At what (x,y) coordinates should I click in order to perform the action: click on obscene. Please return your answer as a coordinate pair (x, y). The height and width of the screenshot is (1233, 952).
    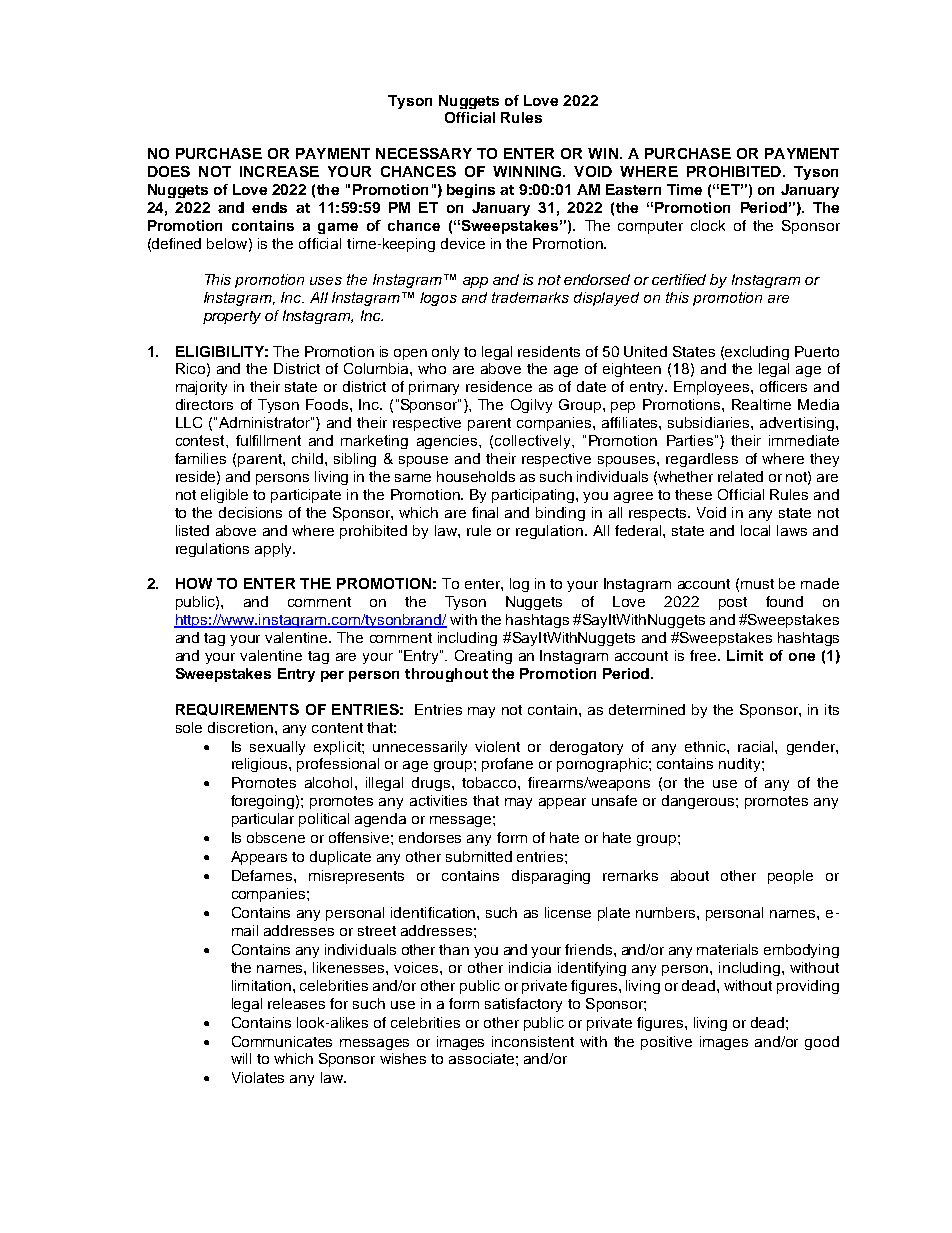
    Looking at the image, I should click on (276, 837).
